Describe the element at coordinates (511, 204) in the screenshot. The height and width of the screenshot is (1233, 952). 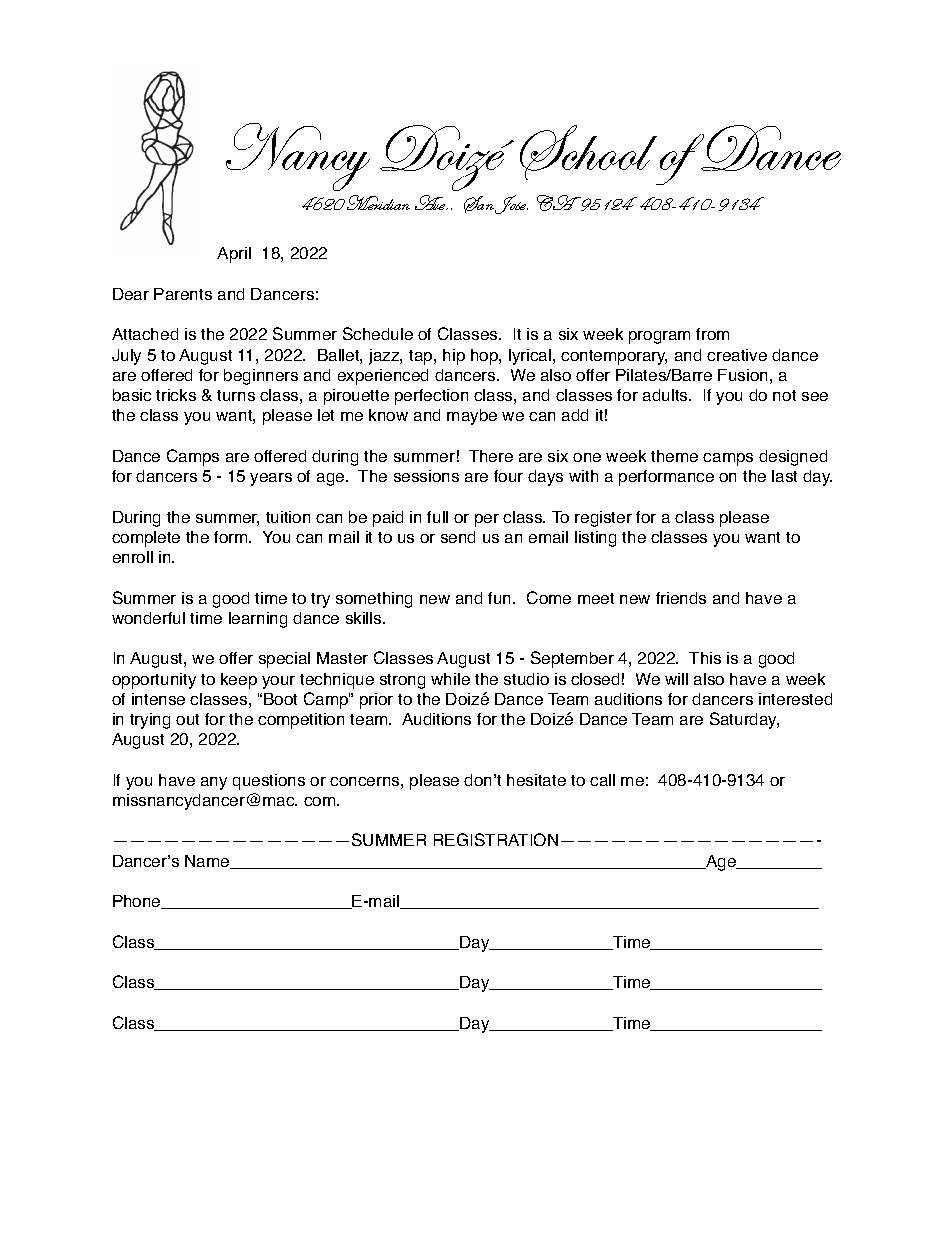
I see `Jose` at that location.
